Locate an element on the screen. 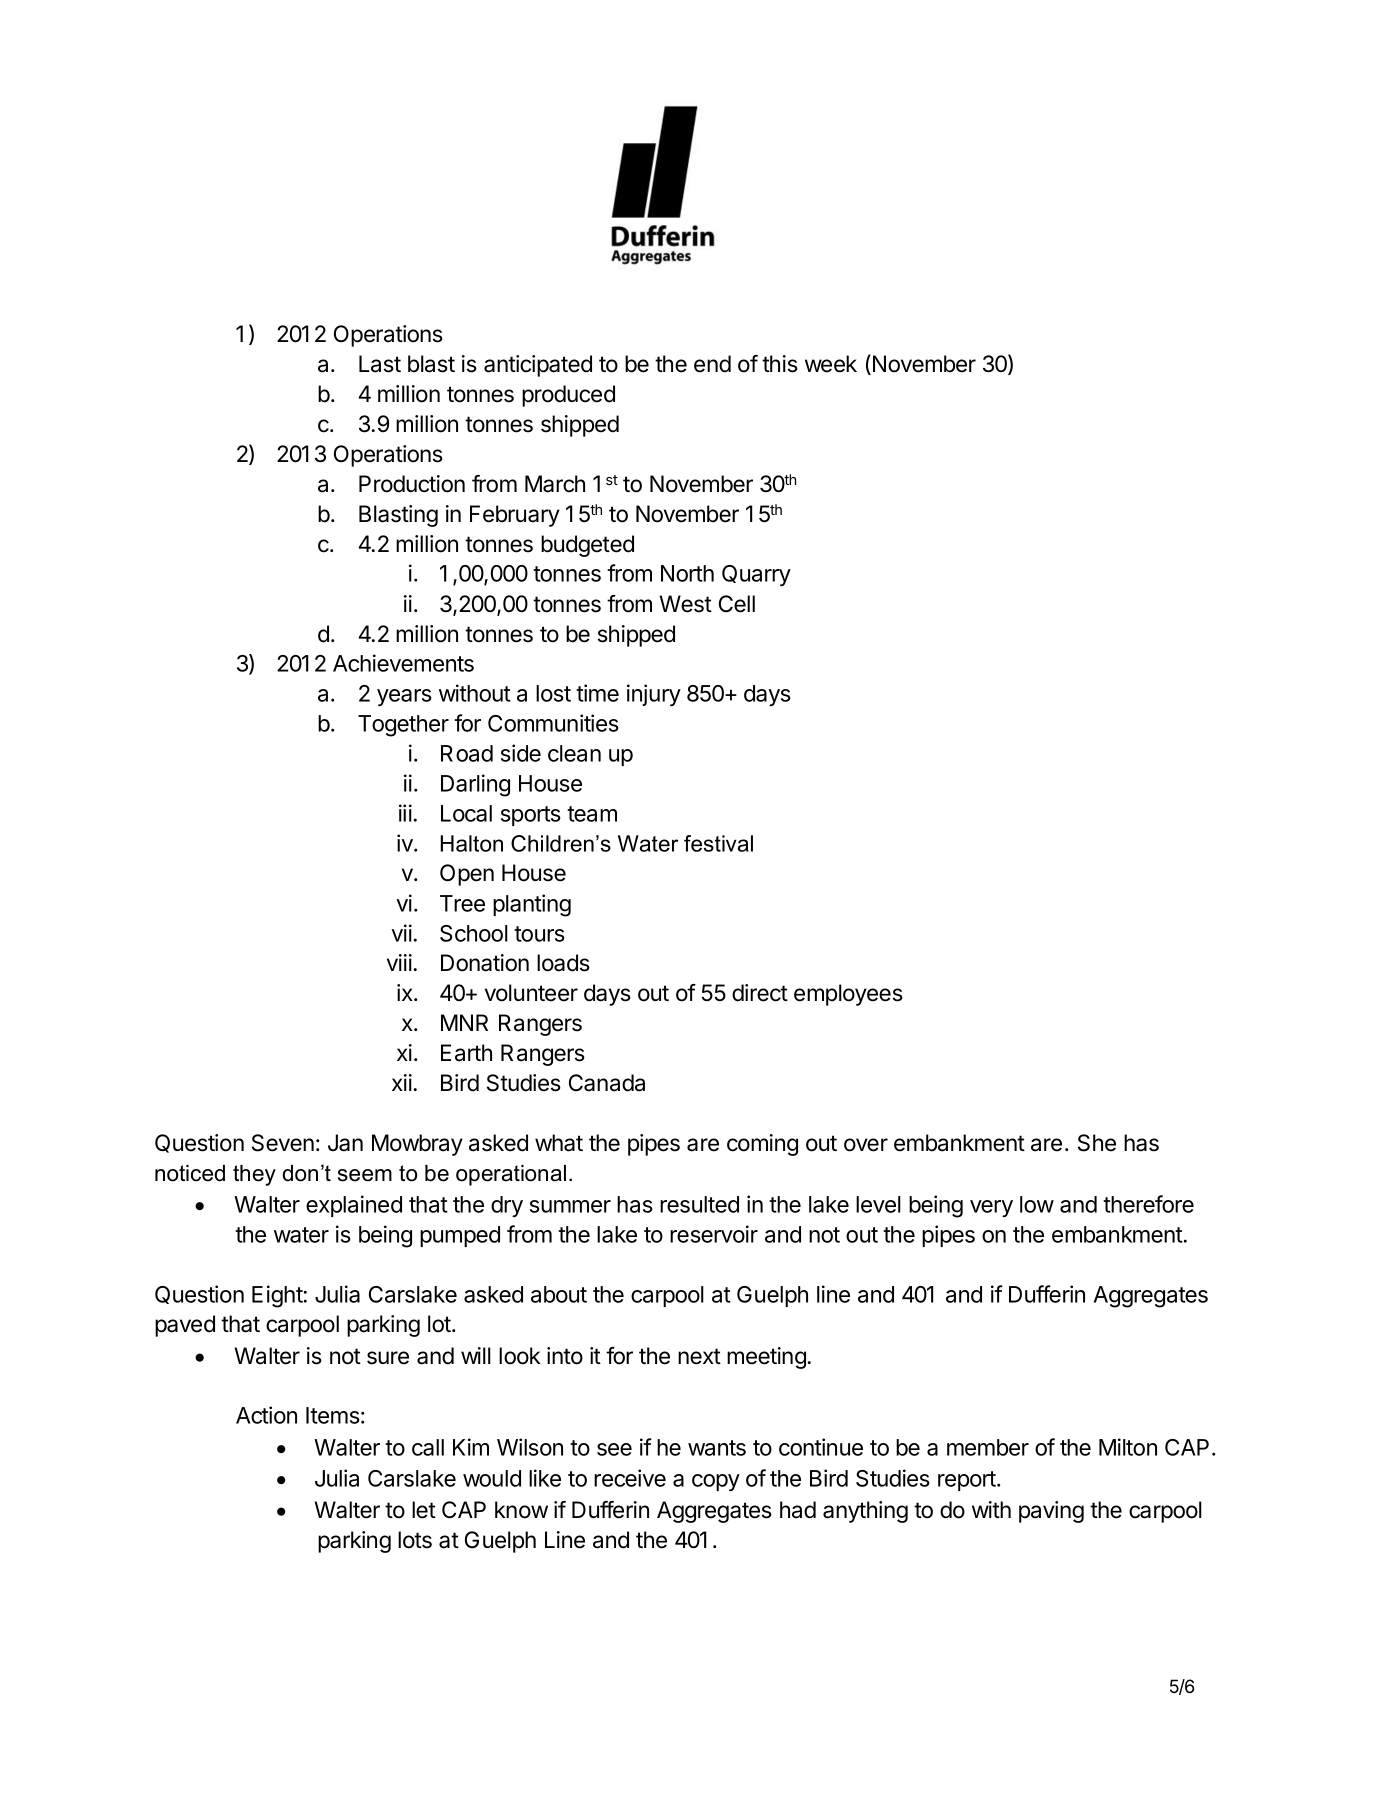 The image size is (1386, 1794). end is located at coordinates (712, 364).
